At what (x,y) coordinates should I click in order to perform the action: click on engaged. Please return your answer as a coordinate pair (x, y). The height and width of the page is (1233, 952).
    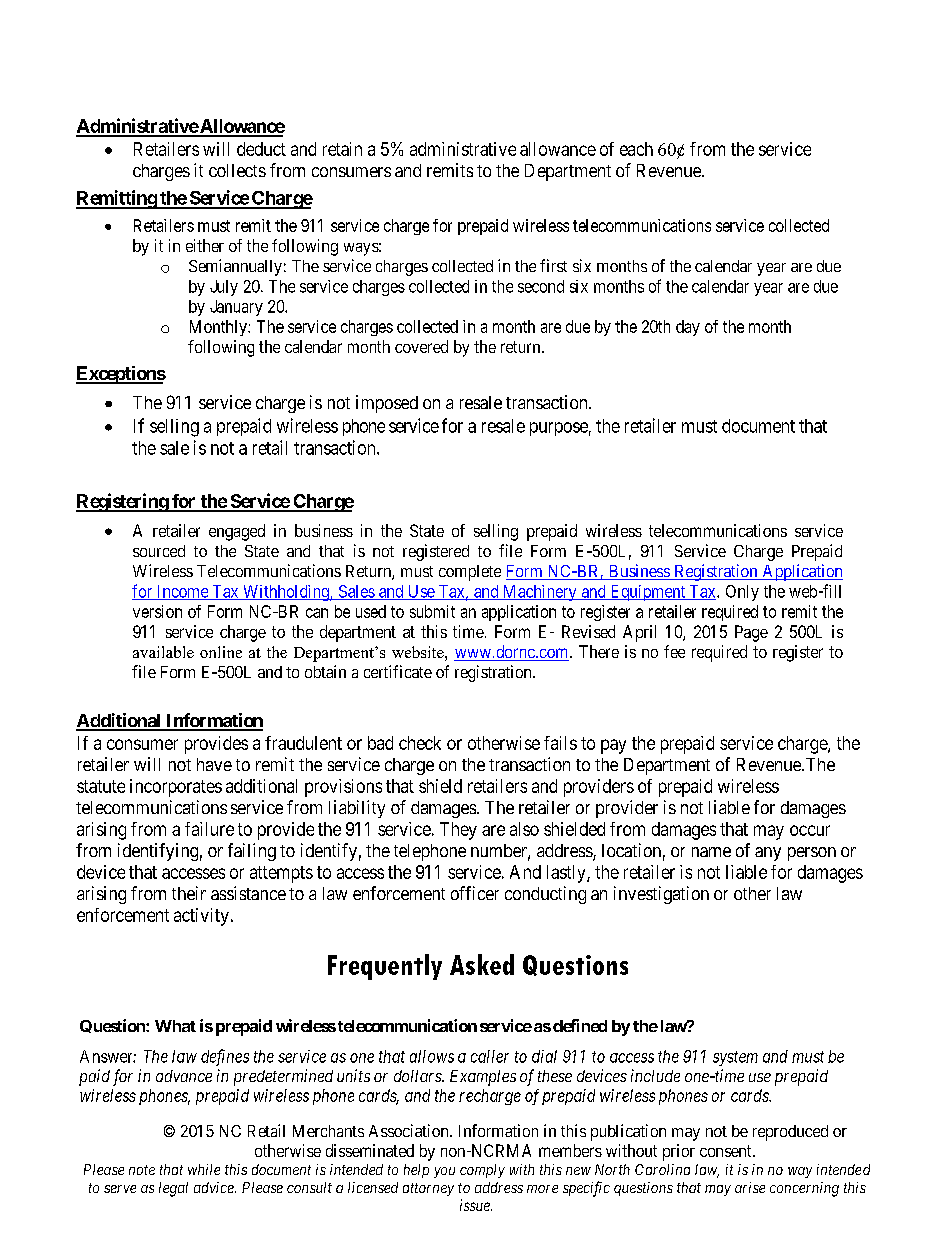
    Looking at the image, I should click on (237, 532).
